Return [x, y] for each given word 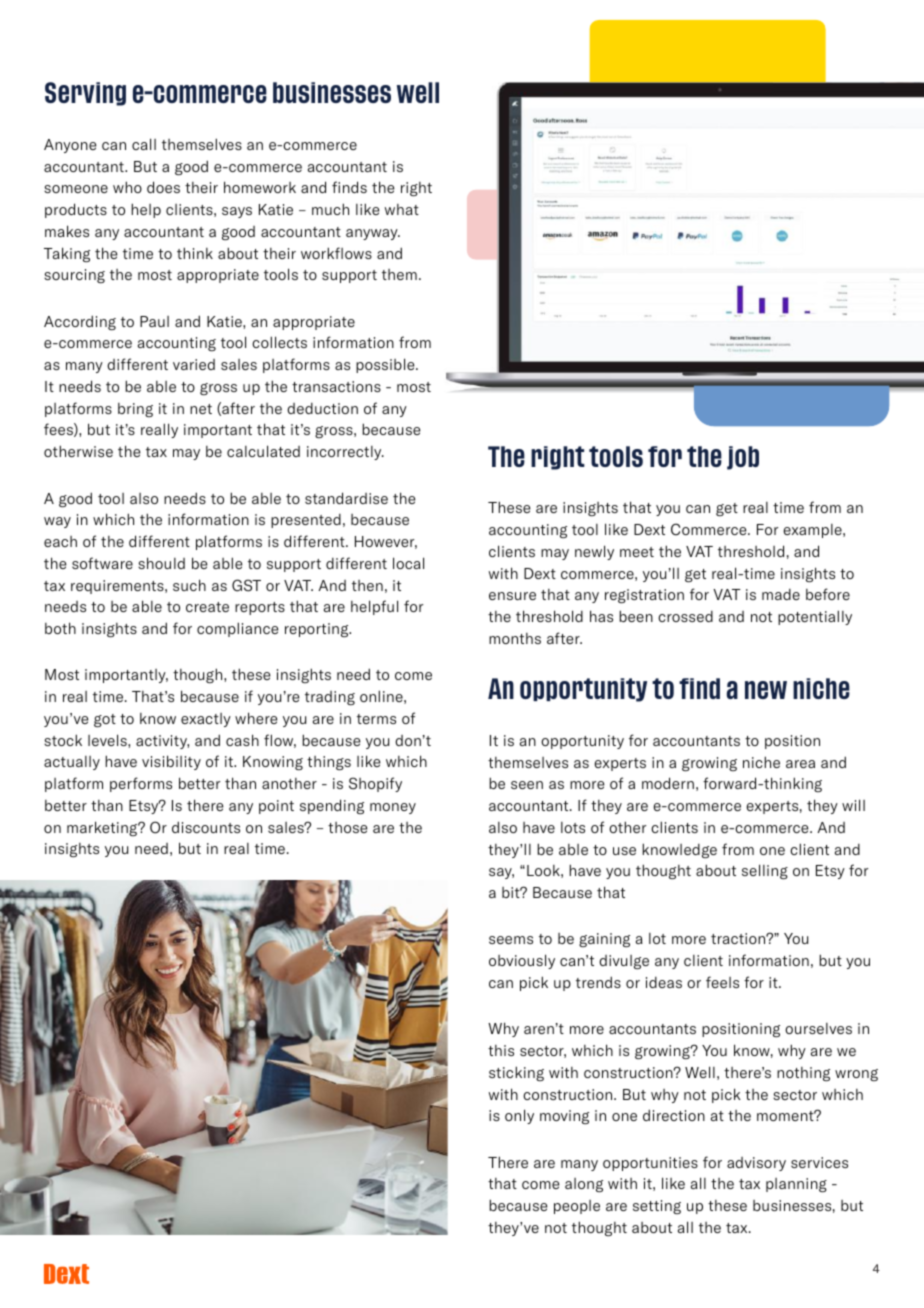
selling [765, 872]
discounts [206, 827]
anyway [373, 234]
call [144, 144]
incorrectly [345, 453]
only [519, 1116]
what [402, 209]
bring [135, 410]
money [393, 808]
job [743, 458]
